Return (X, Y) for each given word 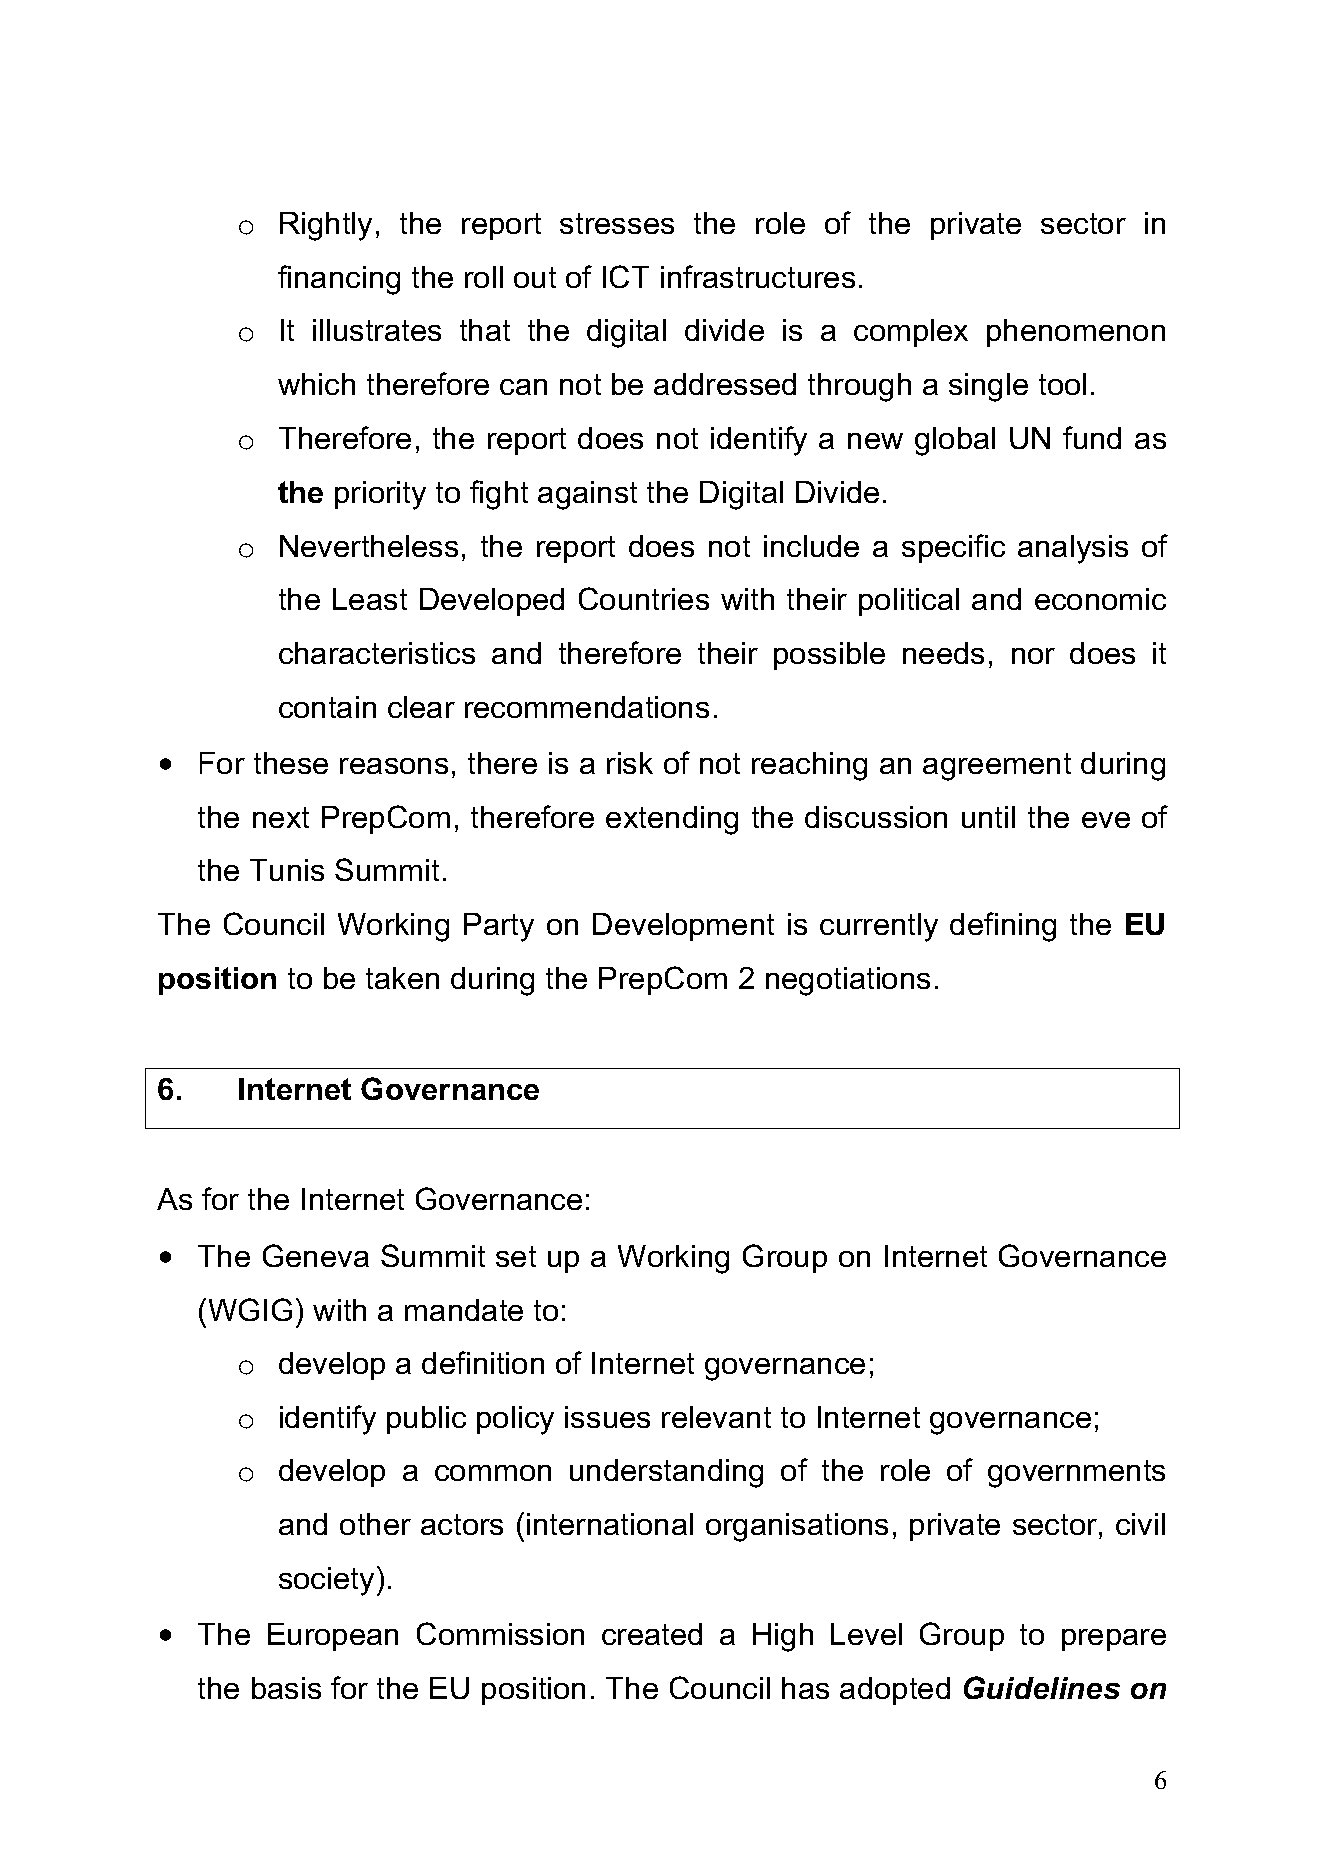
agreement (997, 767)
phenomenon (1076, 333)
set (516, 1256)
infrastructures (758, 276)
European (333, 1637)
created (652, 1634)
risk (630, 763)
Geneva (316, 1255)
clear (421, 707)
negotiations (848, 981)
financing (339, 280)
